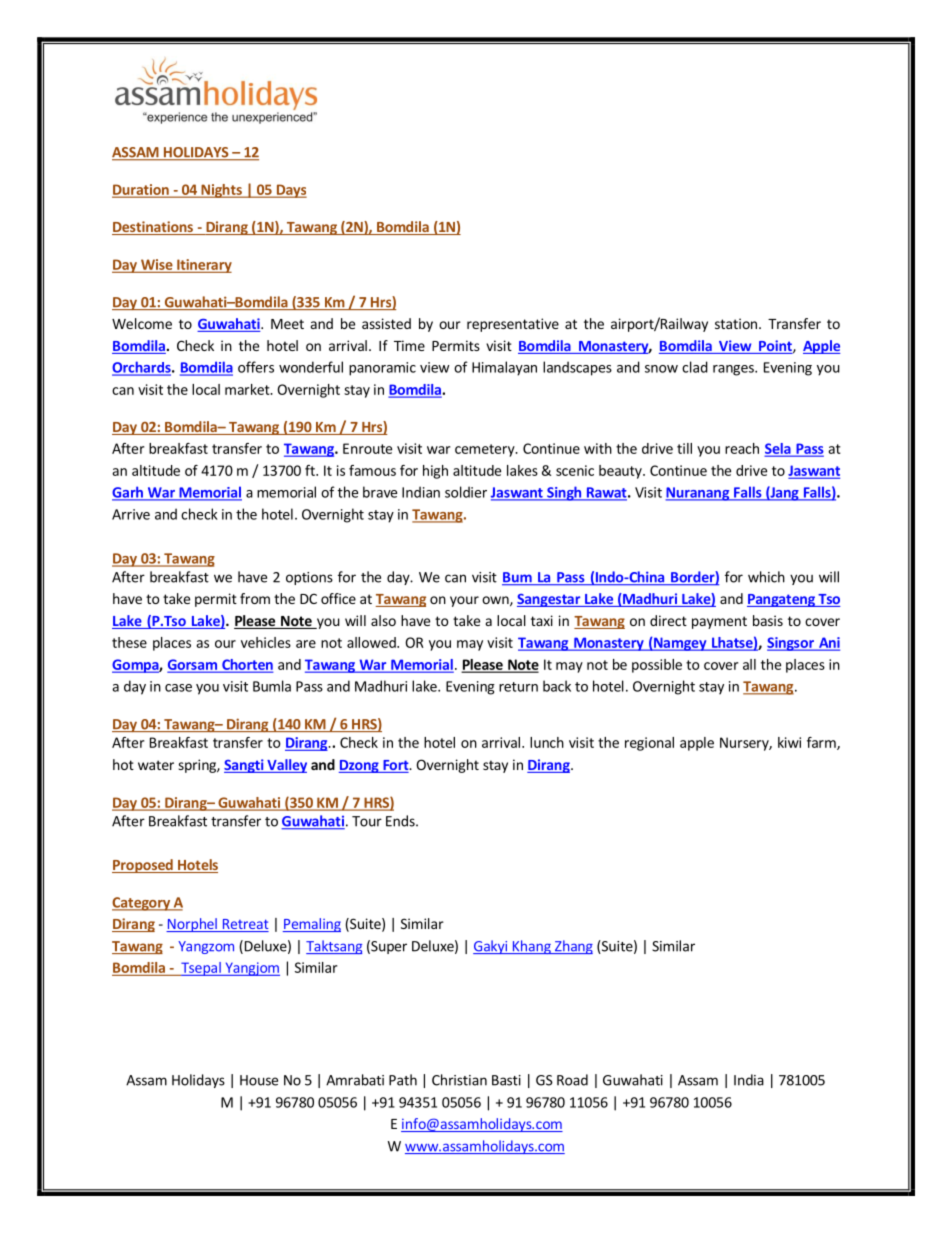 Image resolution: width=952 pixels, height=1233 pixels. What do you see at coordinates (259, 1080) in the screenshot?
I see `House` at bounding box center [259, 1080].
